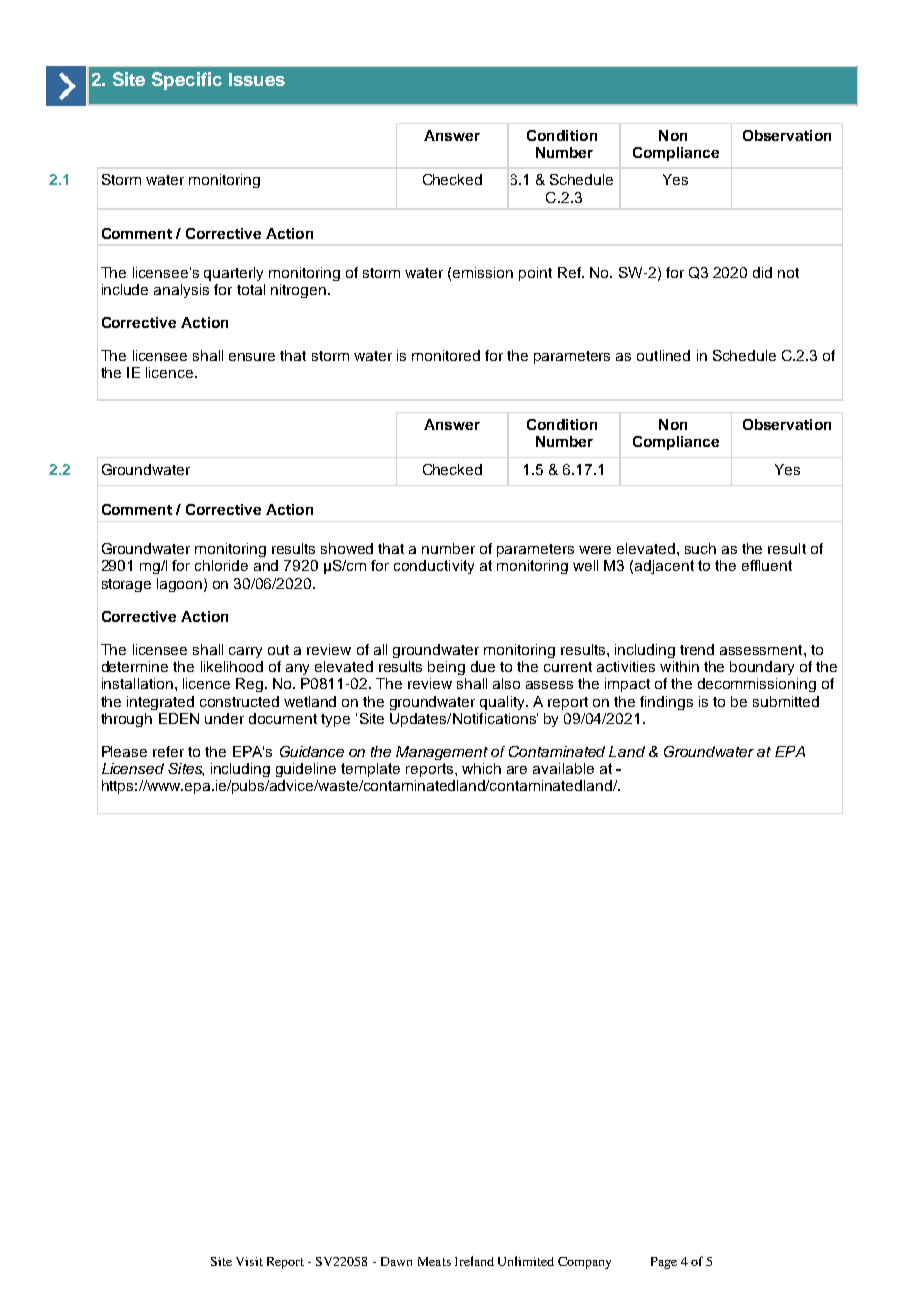  What do you see at coordinates (697, 649) in the screenshot?
I see `trend` at bounding box center [697, 649].
